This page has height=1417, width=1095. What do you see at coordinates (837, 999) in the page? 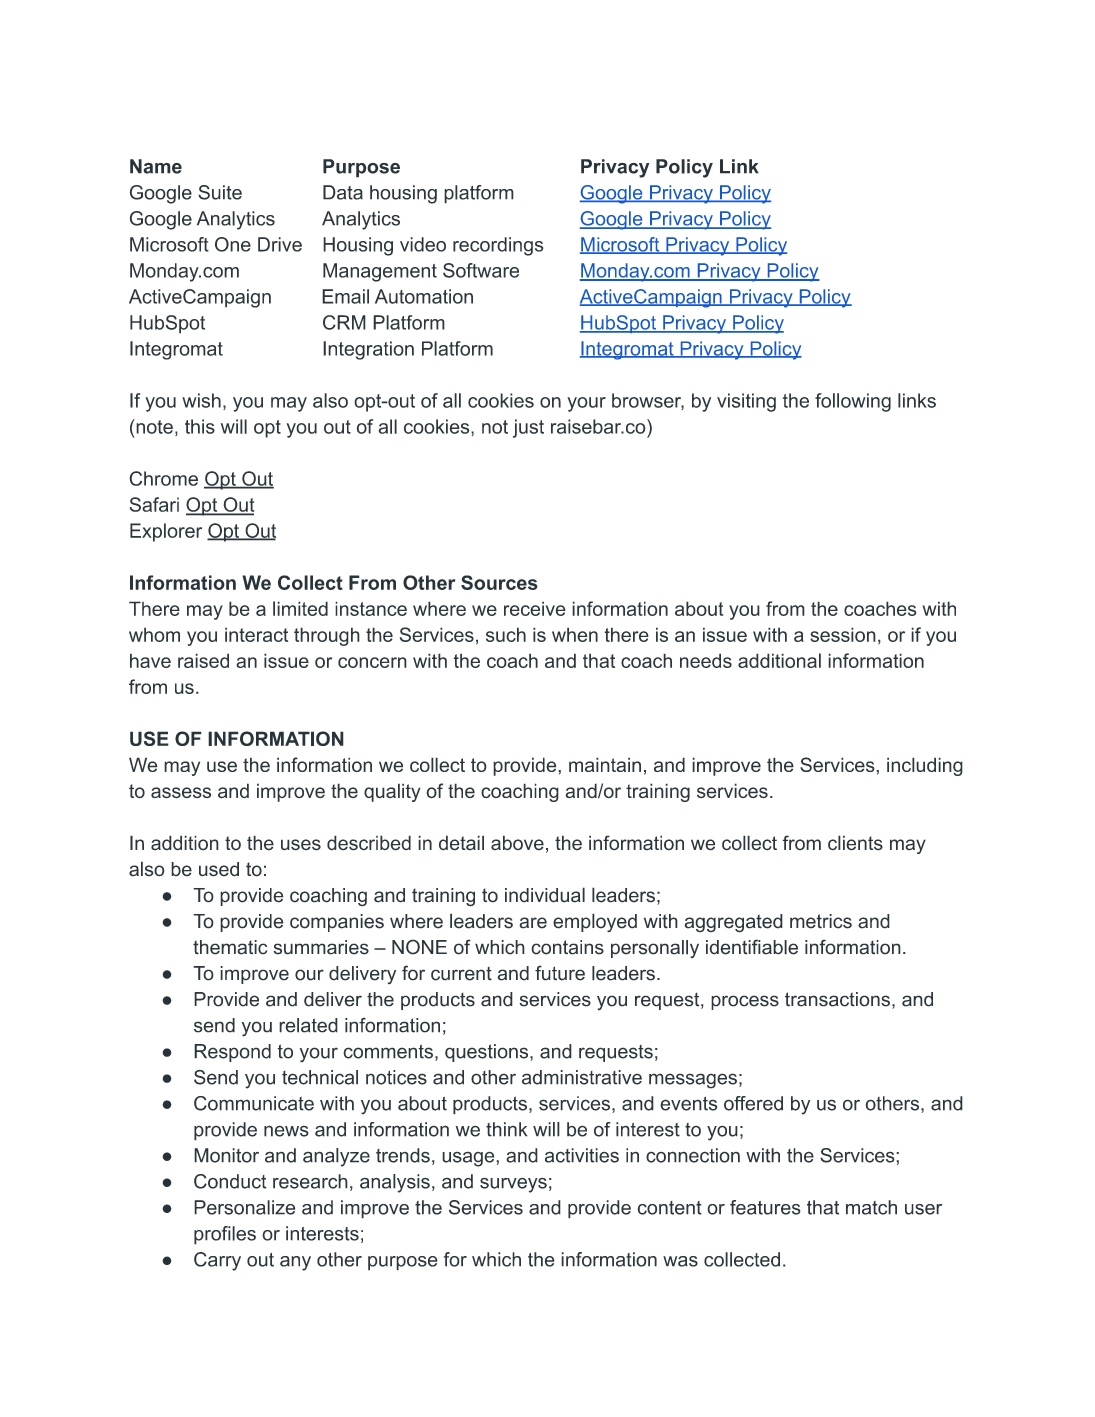
I see `transactions` at bounding box center [837, 999].
